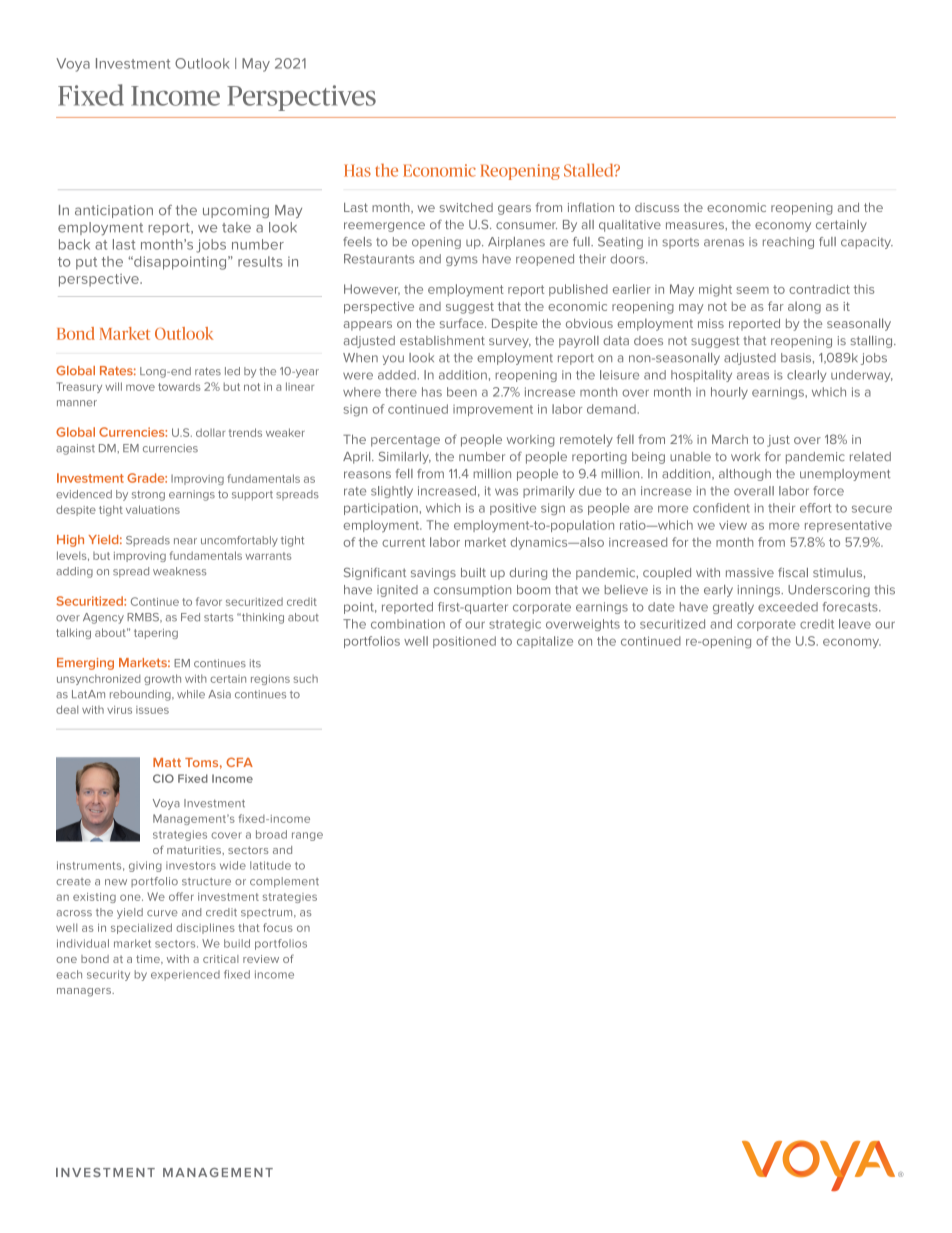 Image resolution: width=952 pixels, height=1233 pixels. What do you see at coordinates (190, 617) in the screenshot?
I see `Fed` at bounding box center [190, 617].
